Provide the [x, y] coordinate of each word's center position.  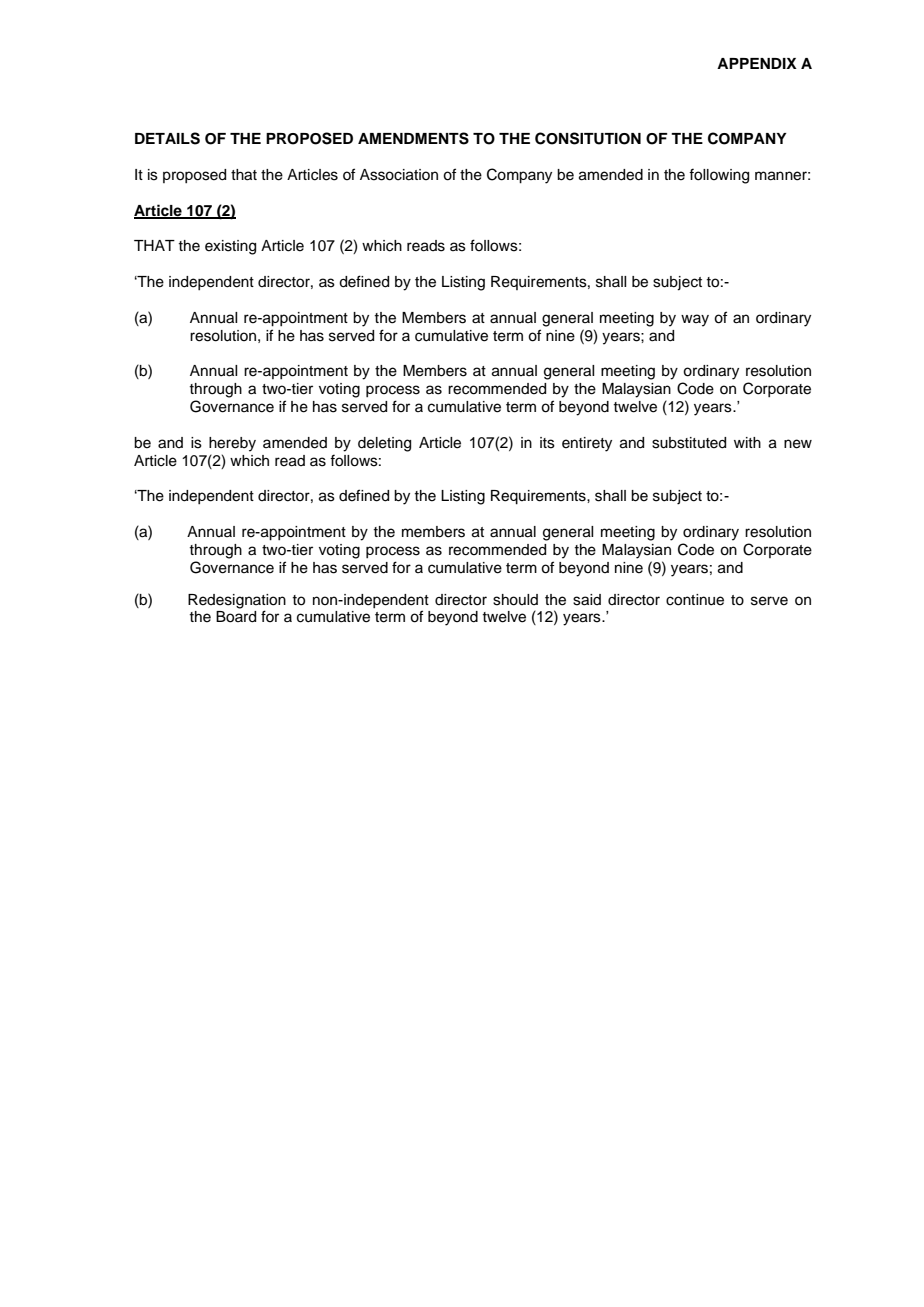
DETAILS [167, 138]
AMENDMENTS [413, 138]
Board [236, 617]
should [515, 600]
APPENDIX [757, 63]
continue [695, 600]
